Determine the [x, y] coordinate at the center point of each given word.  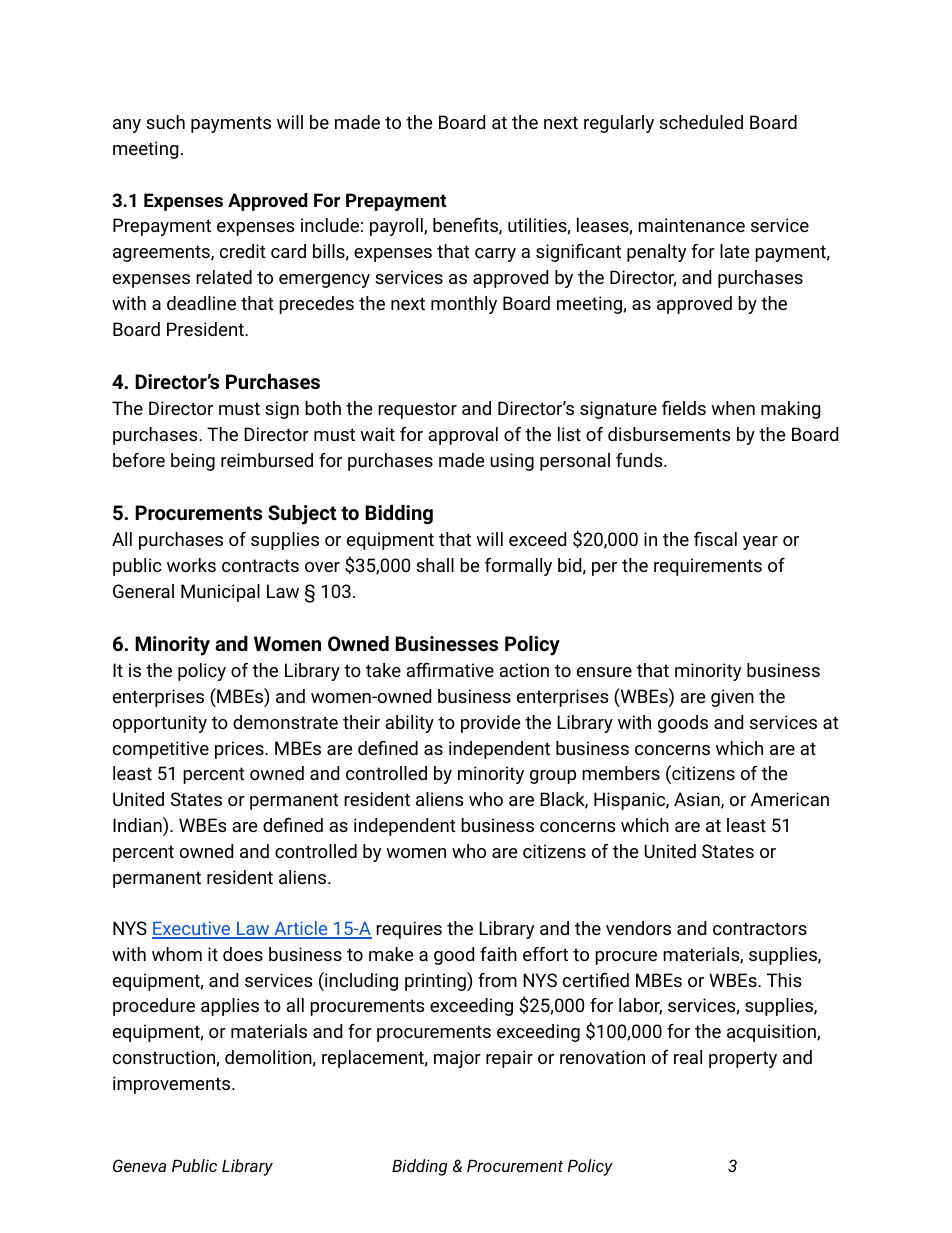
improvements [173, 1085]
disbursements [669, 434]
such [165, 122]
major [457, 1059]
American [790, 799]
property [743, 1059]
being [193, 462]
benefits [466, 226]
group [553, 777]
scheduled [701, 122]
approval [463, 436]
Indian [138, 824]
